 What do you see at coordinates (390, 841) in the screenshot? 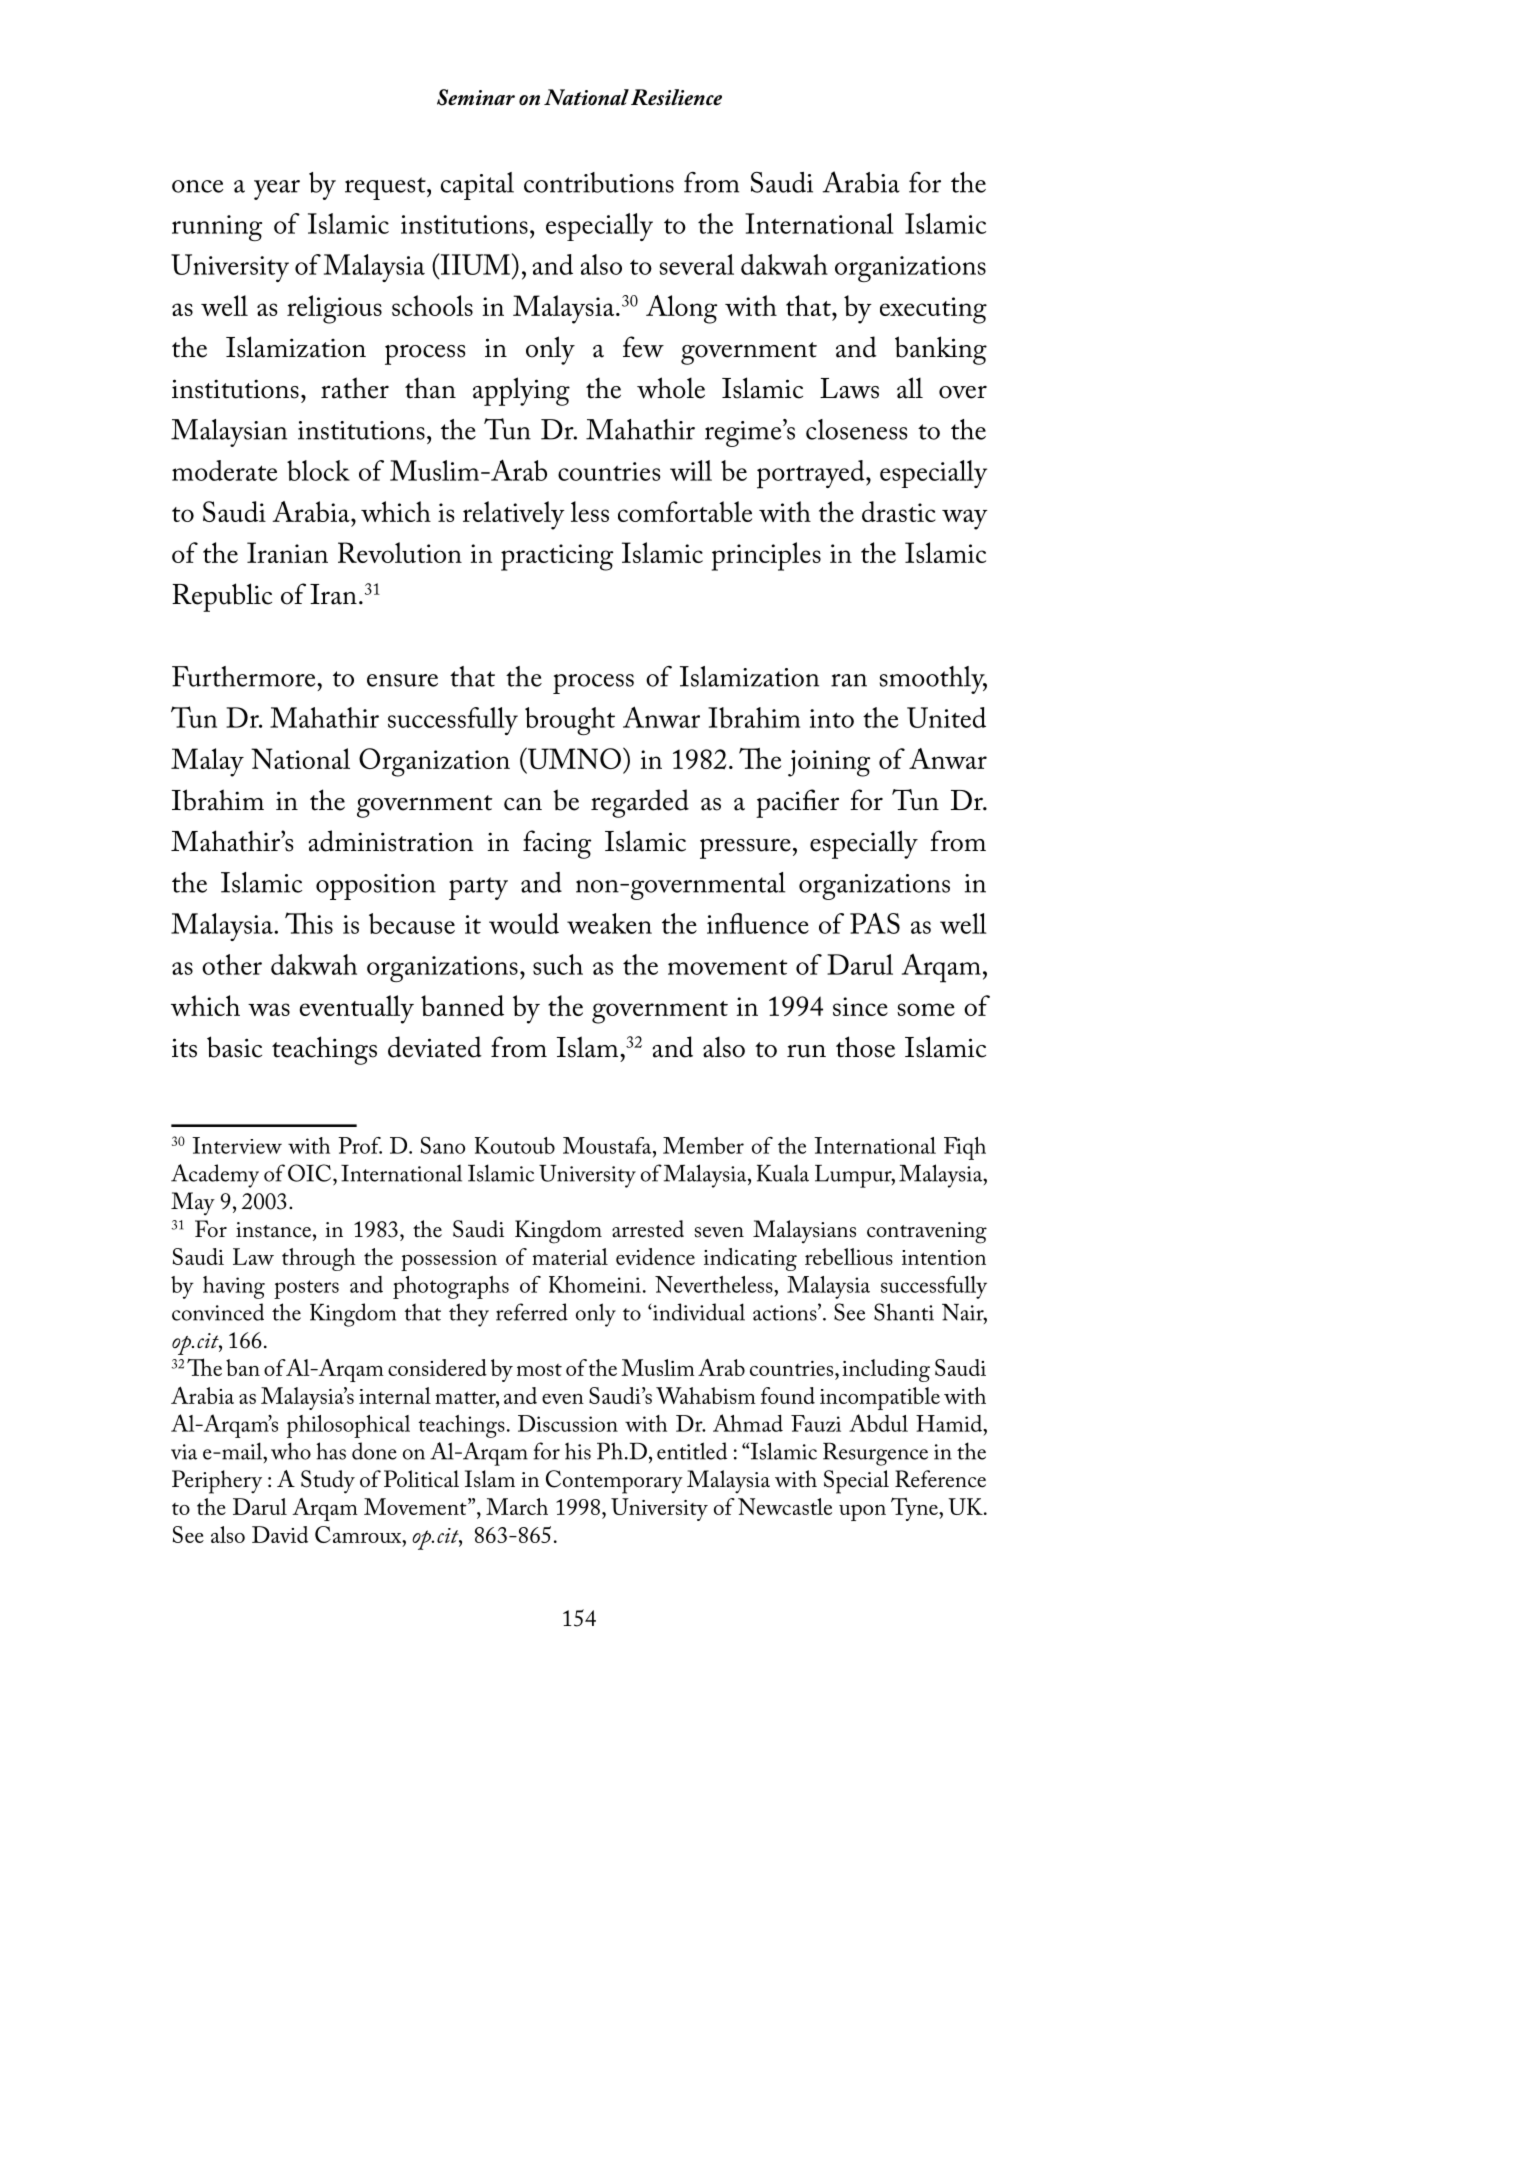
I see `administration` at bounding box center [390, 841].
